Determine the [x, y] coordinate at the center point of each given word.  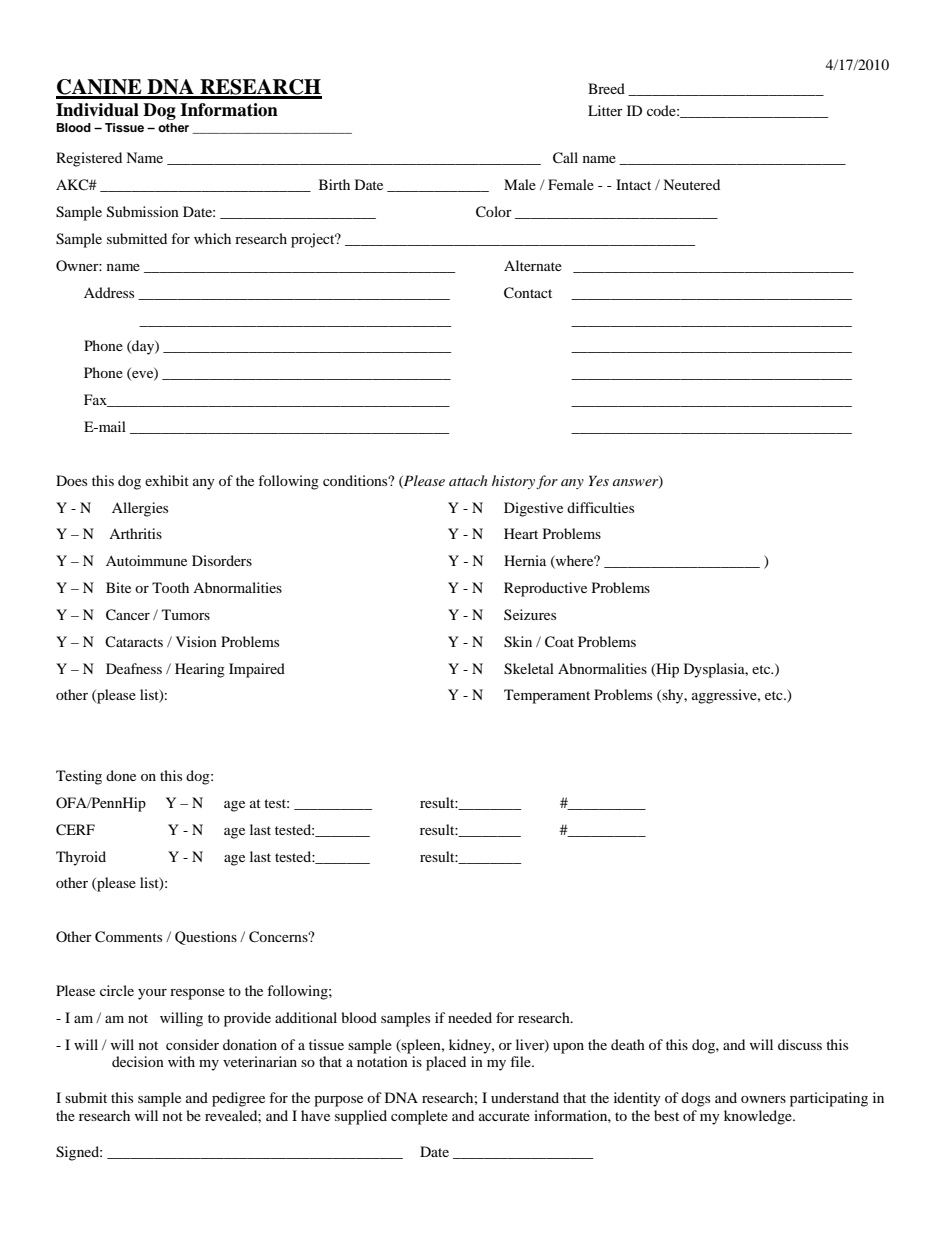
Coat [559, 642]
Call [565, 158]
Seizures [530, 614]
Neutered [691, 184]
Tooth [170, 587]
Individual [97, 110]
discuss [800, 1044]
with [181, 1061]
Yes [599, 480]
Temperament [547, 696]
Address [109, 292]
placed [446, 1063]
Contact [528, 293]
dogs [695, 1099]
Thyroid [81, 858]
